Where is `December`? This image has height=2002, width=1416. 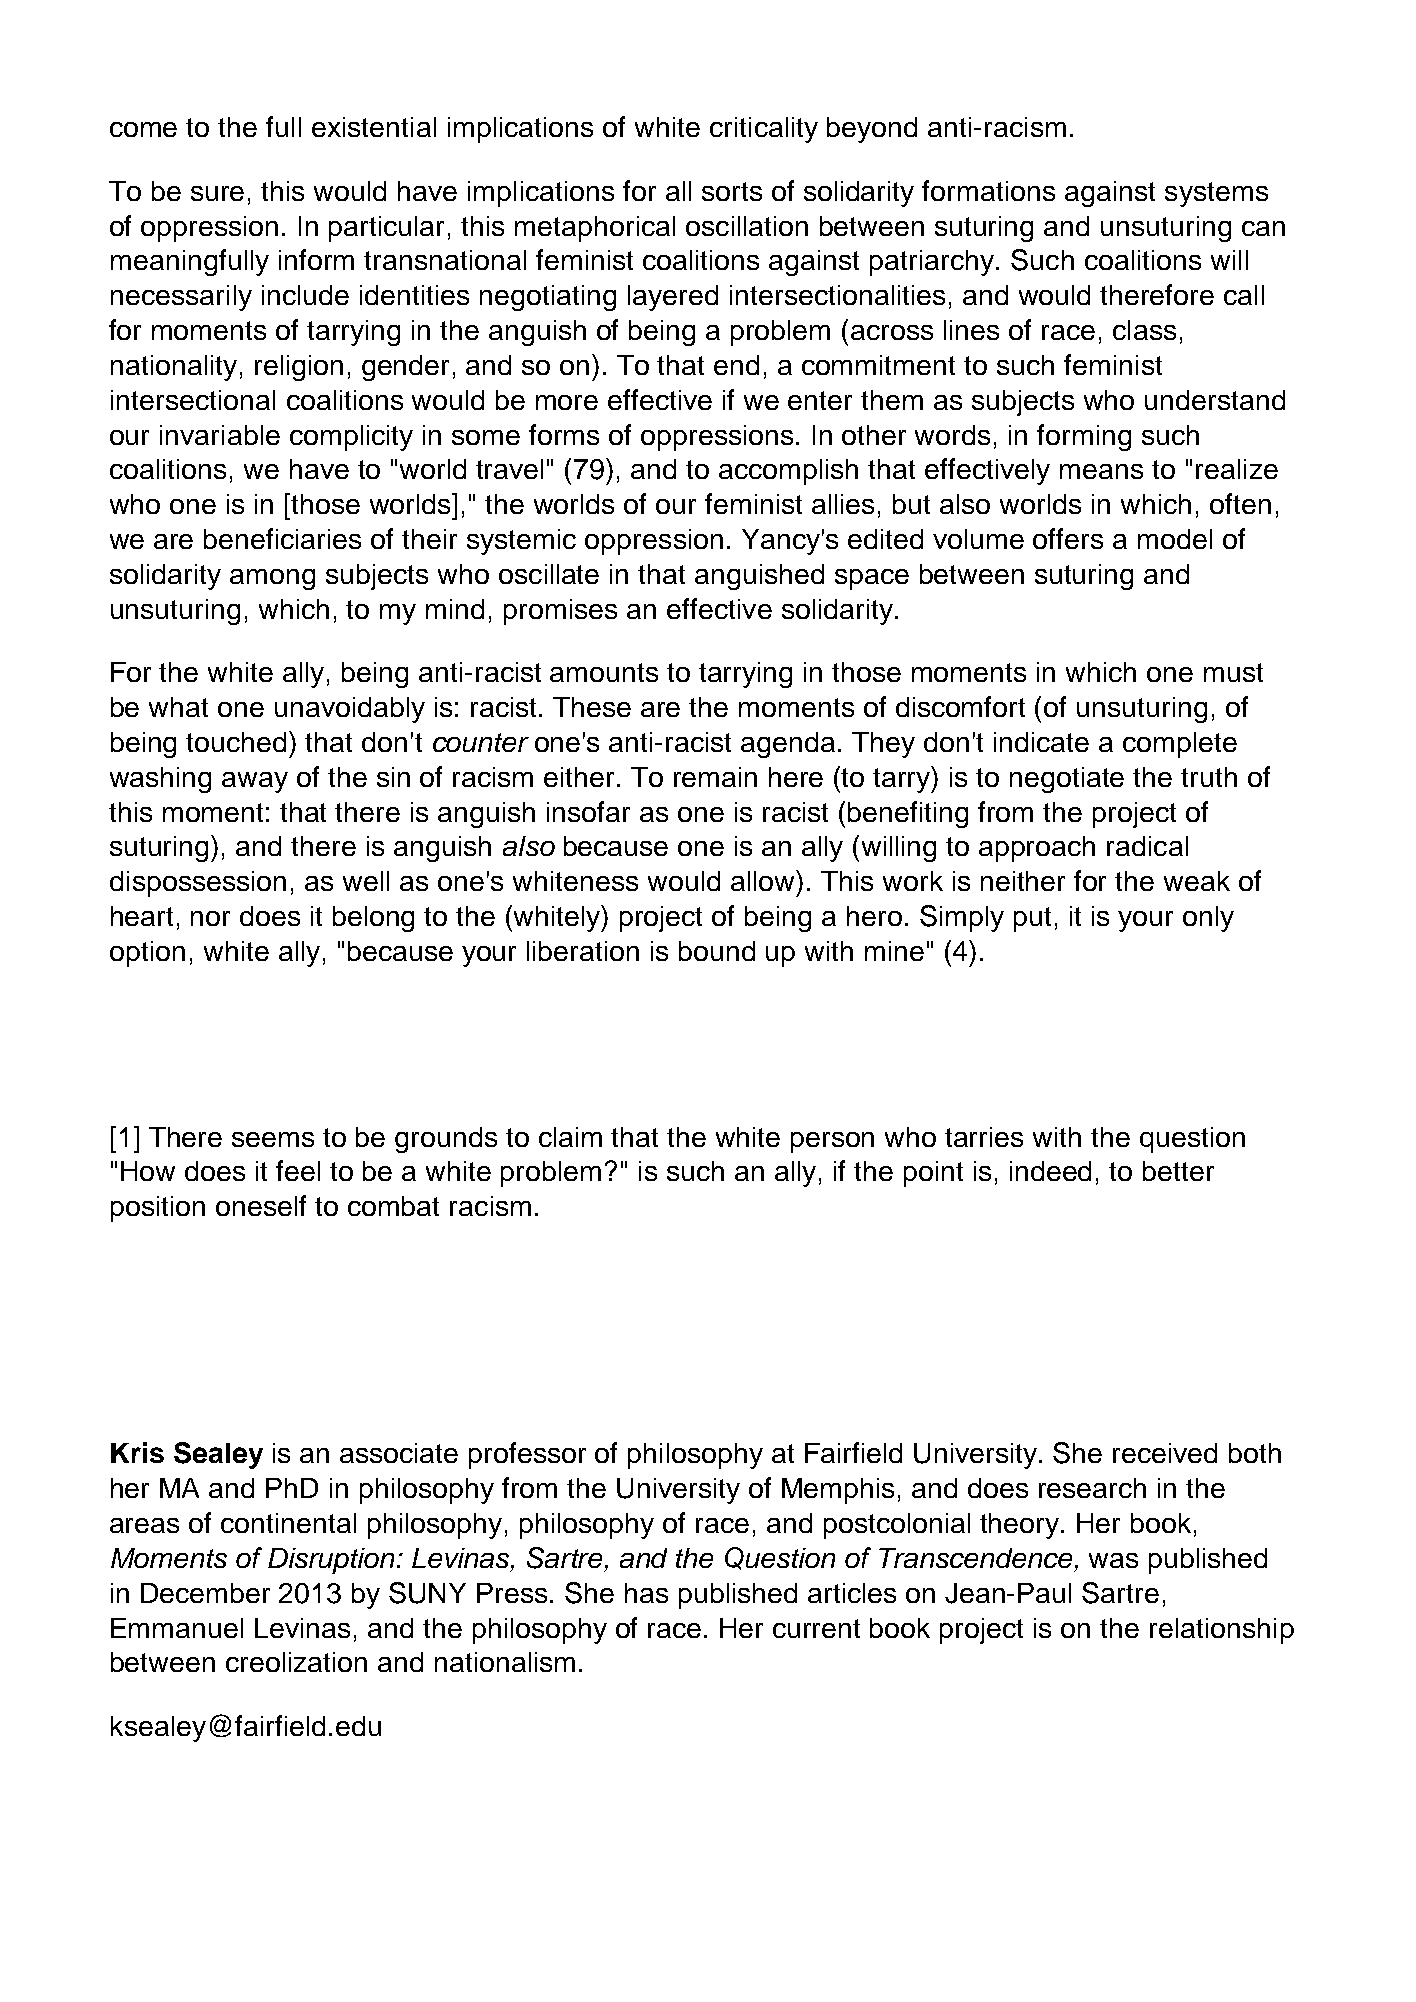
December is located at coordinates (205, 1593).
